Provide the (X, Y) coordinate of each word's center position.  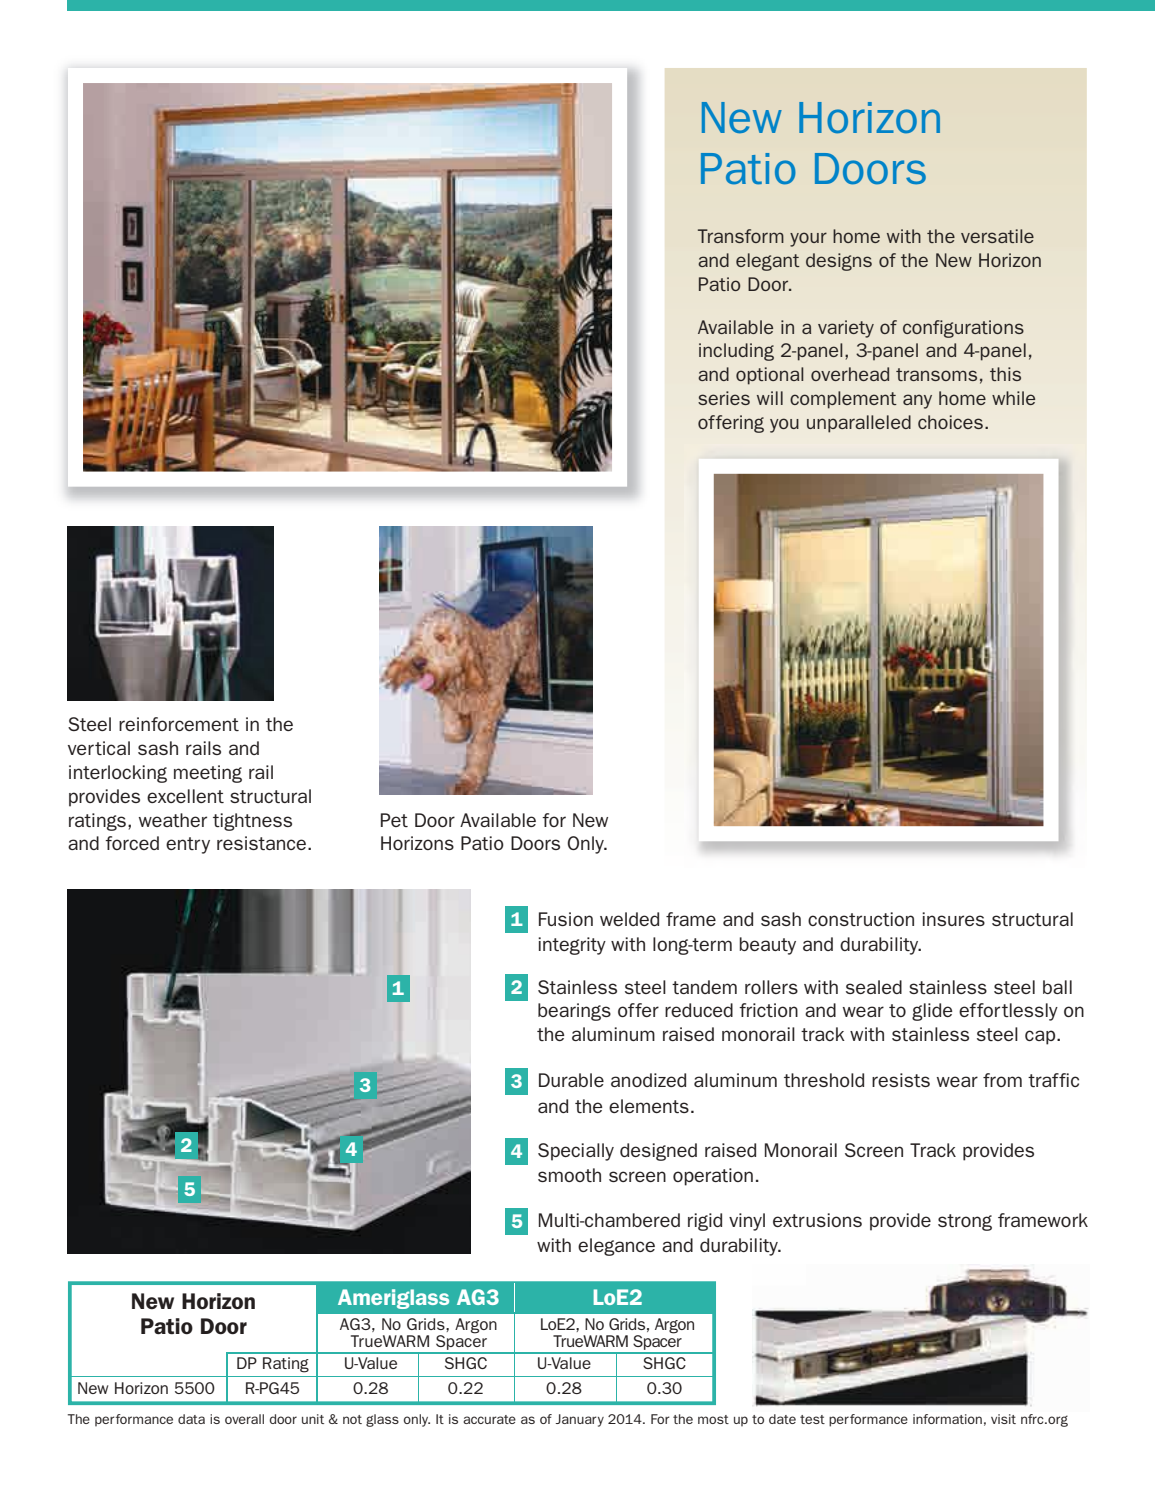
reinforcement (179, 724)
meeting (208, 774)
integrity (572, 946)
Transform (741, 236)
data (191, 1419)
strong (965, 1222)
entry (188, 845)
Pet (394, 820)
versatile (997, 236)
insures (953, 919)
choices (950, 422)
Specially (576, 1152)
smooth (569, 1175)
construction (861, 919)
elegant (768, 262)
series (724, 398)
